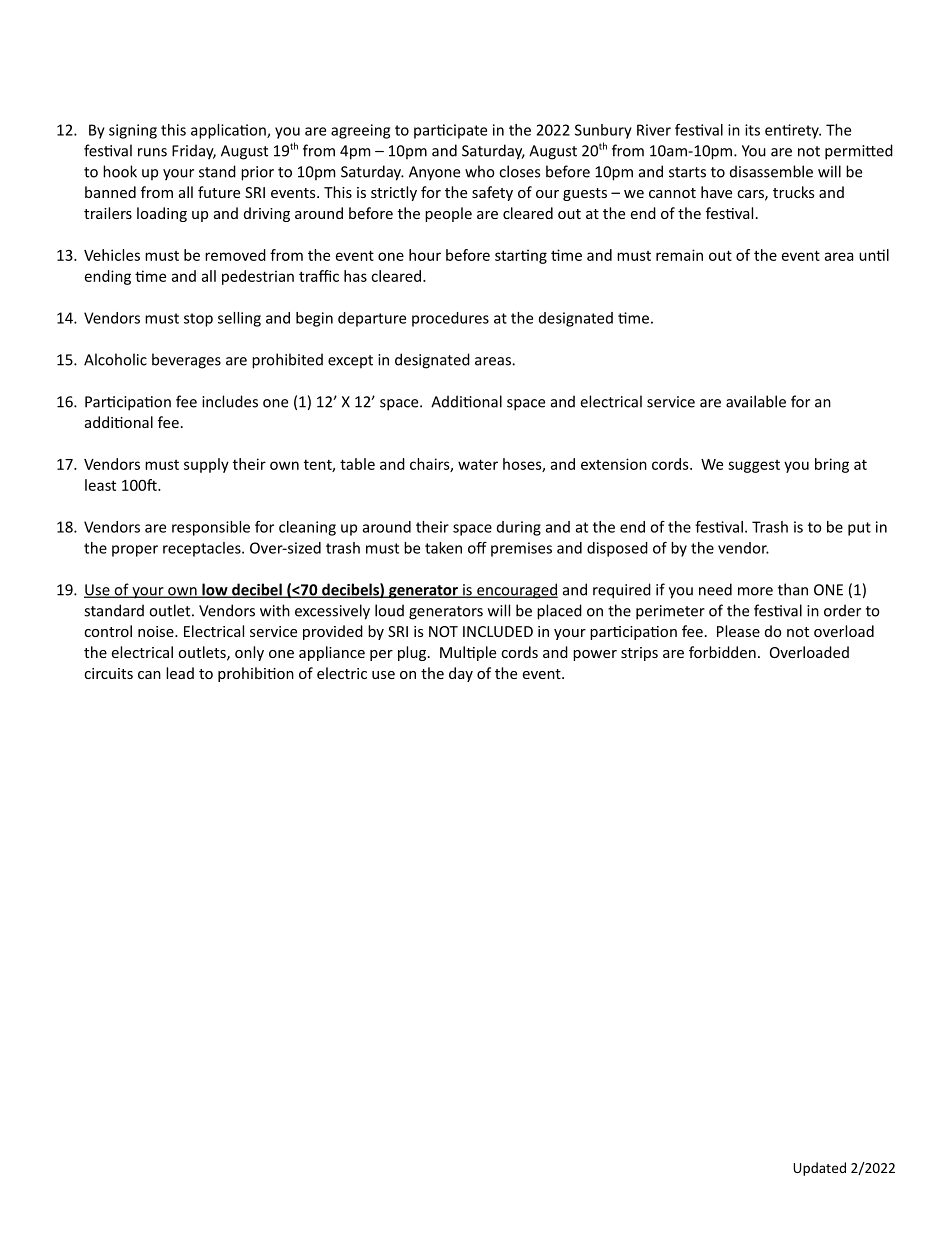 This document has width=952, height=1233. Describe the element at coordinates (453, 652) in the document. I see `Mul` at that location.
